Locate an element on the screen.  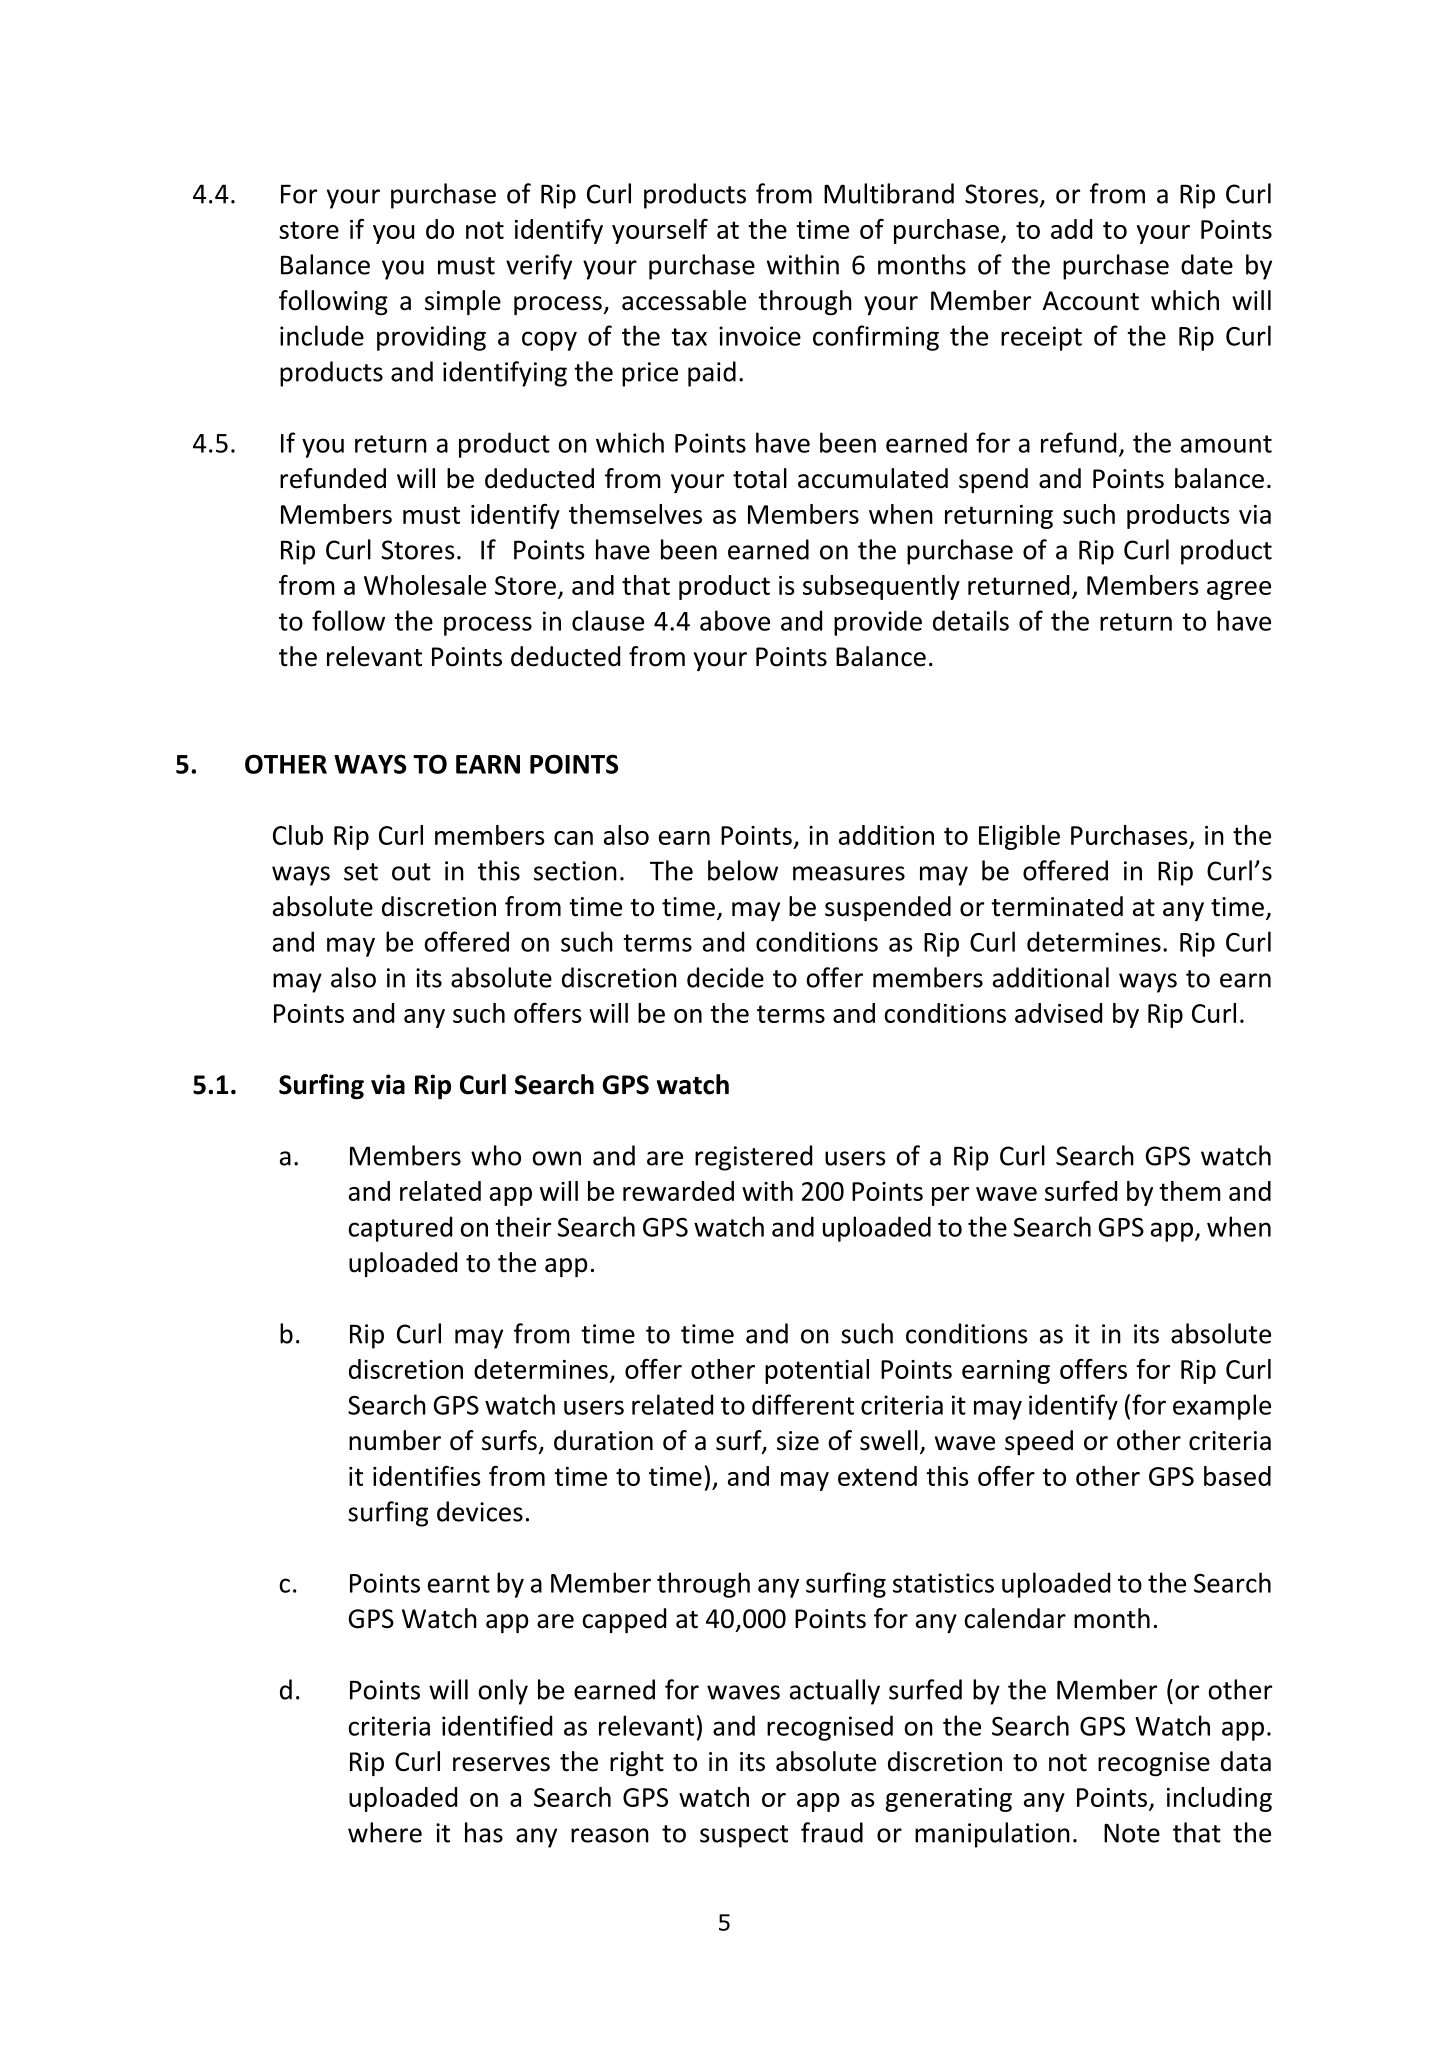
invoice is located at coordinates (760, 336).
